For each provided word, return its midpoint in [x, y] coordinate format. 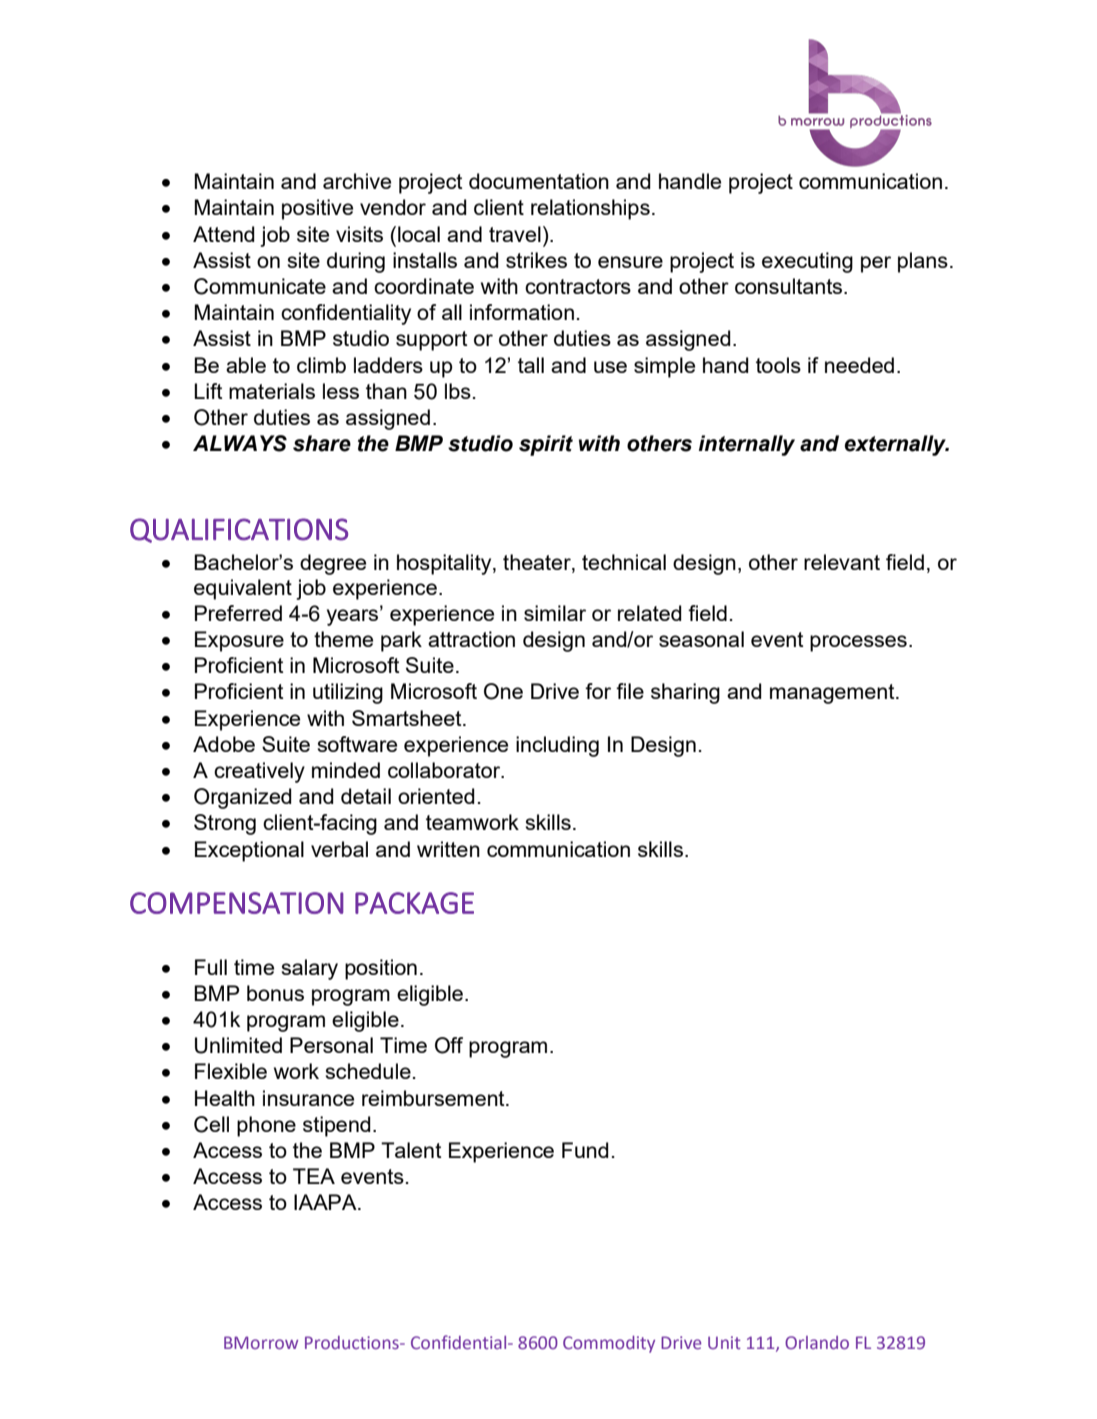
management [833, 694]
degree [333, 564]
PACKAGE [414, 903]
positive [317, 209]
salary [309, 969]
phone [266, 1126]
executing [807, 262]
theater [538, 563]
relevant [842, 562]
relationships [590, 209]
